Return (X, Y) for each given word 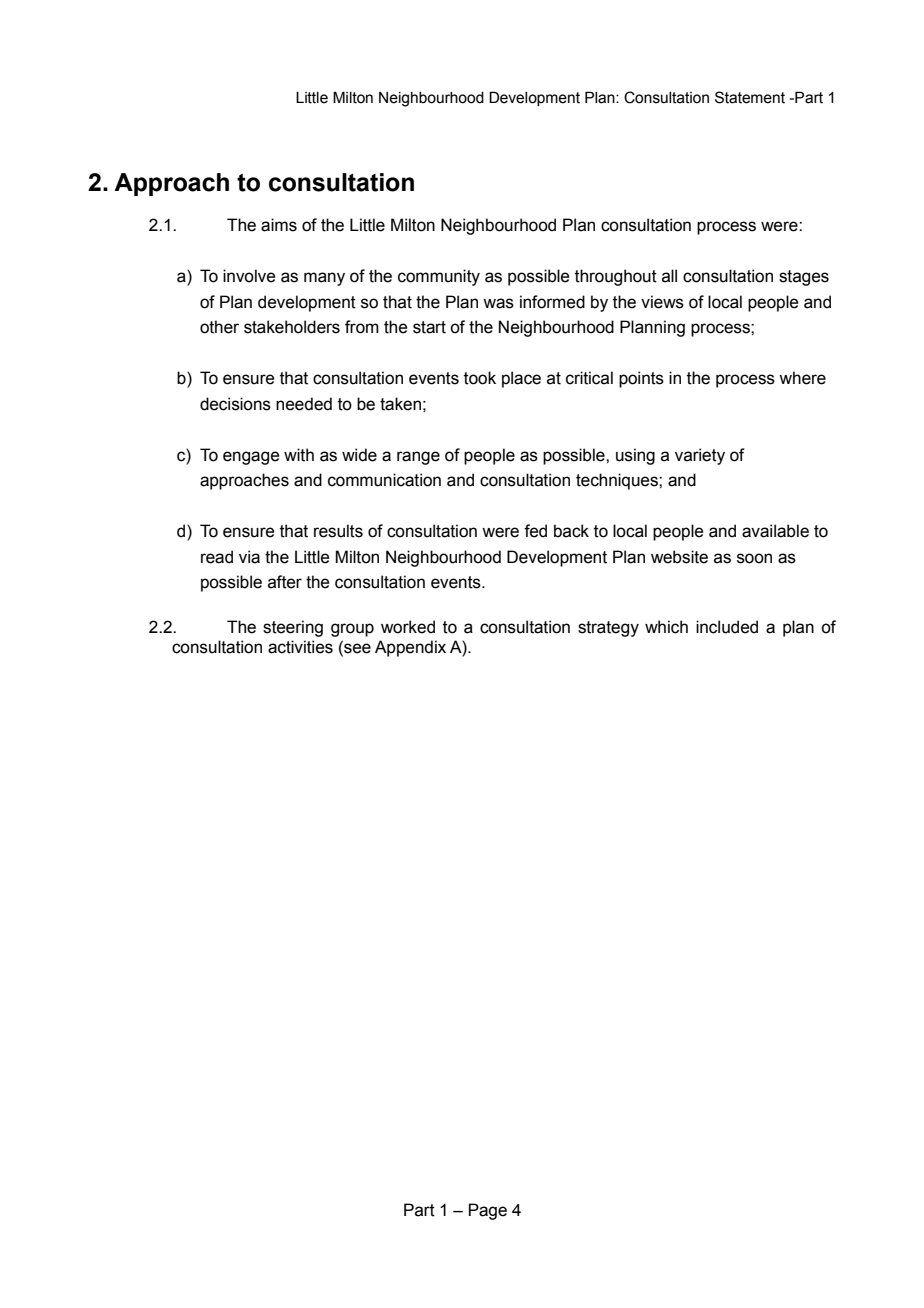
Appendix (410, 648)
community (439, 277)
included (727, 627)
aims (279, 225)
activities (300, 647)
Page (488, 1211)
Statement (750, 97)
